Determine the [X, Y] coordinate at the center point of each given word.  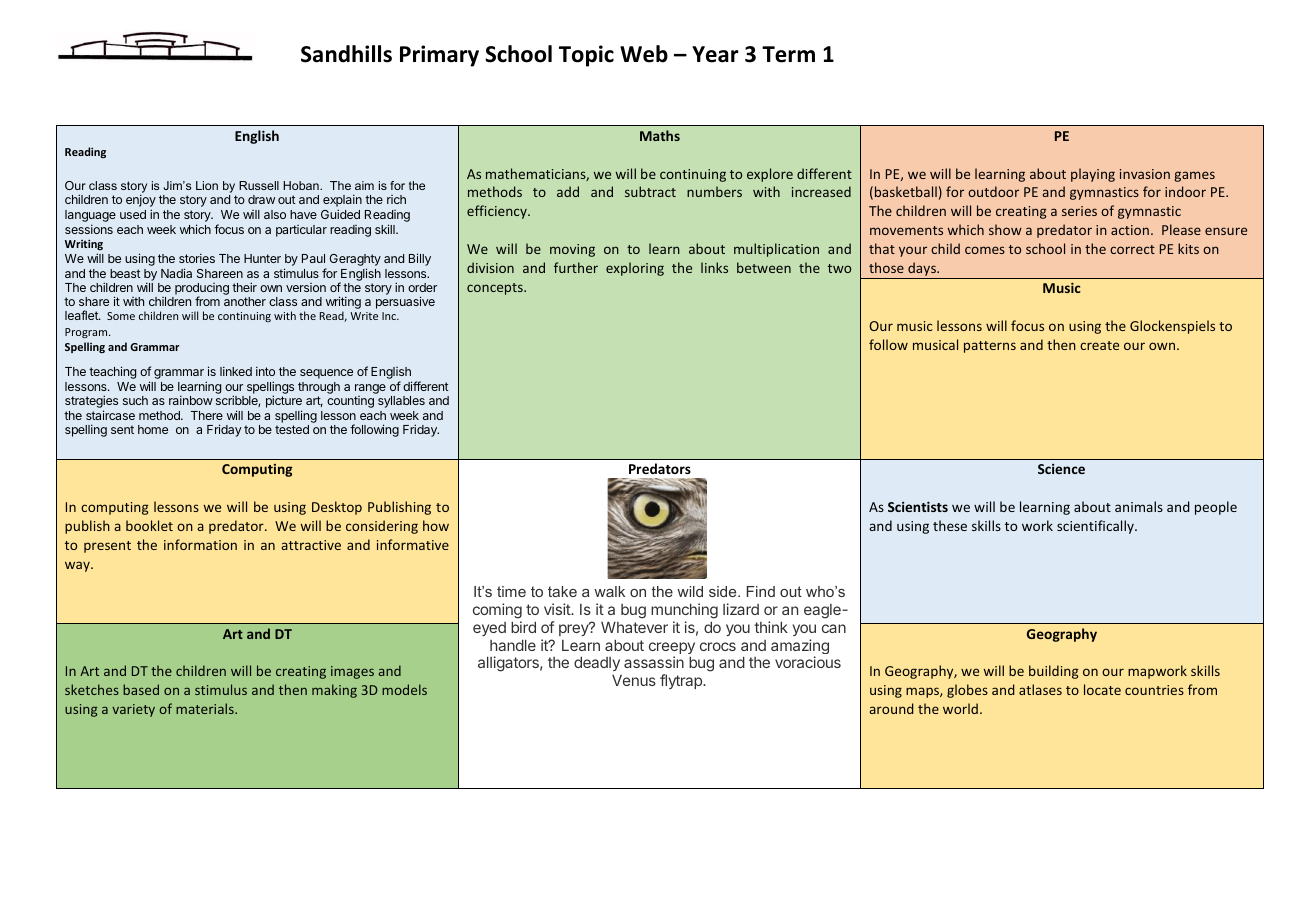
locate [1102, 689]
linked [236, 371]
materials [206, 708]
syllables [401, 402]
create [1099, 345]
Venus [634, 680]
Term [788, 54]
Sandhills [346, 54]
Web [644, 54]
